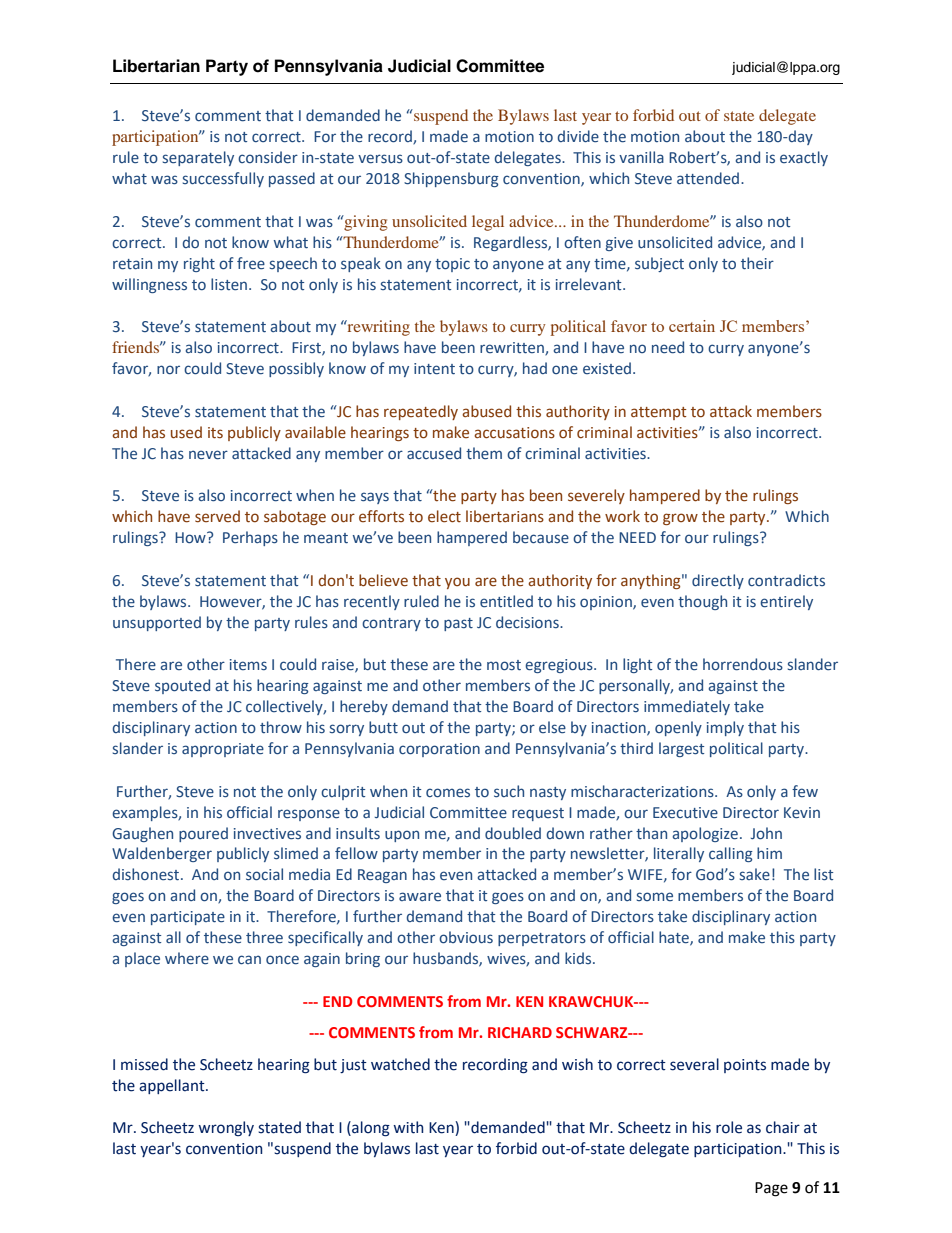 The height and width of the image is (1233, 952). What do you see at coordinates (248, 664) in the image?
I see `items` at bounding box center [248, 664].
